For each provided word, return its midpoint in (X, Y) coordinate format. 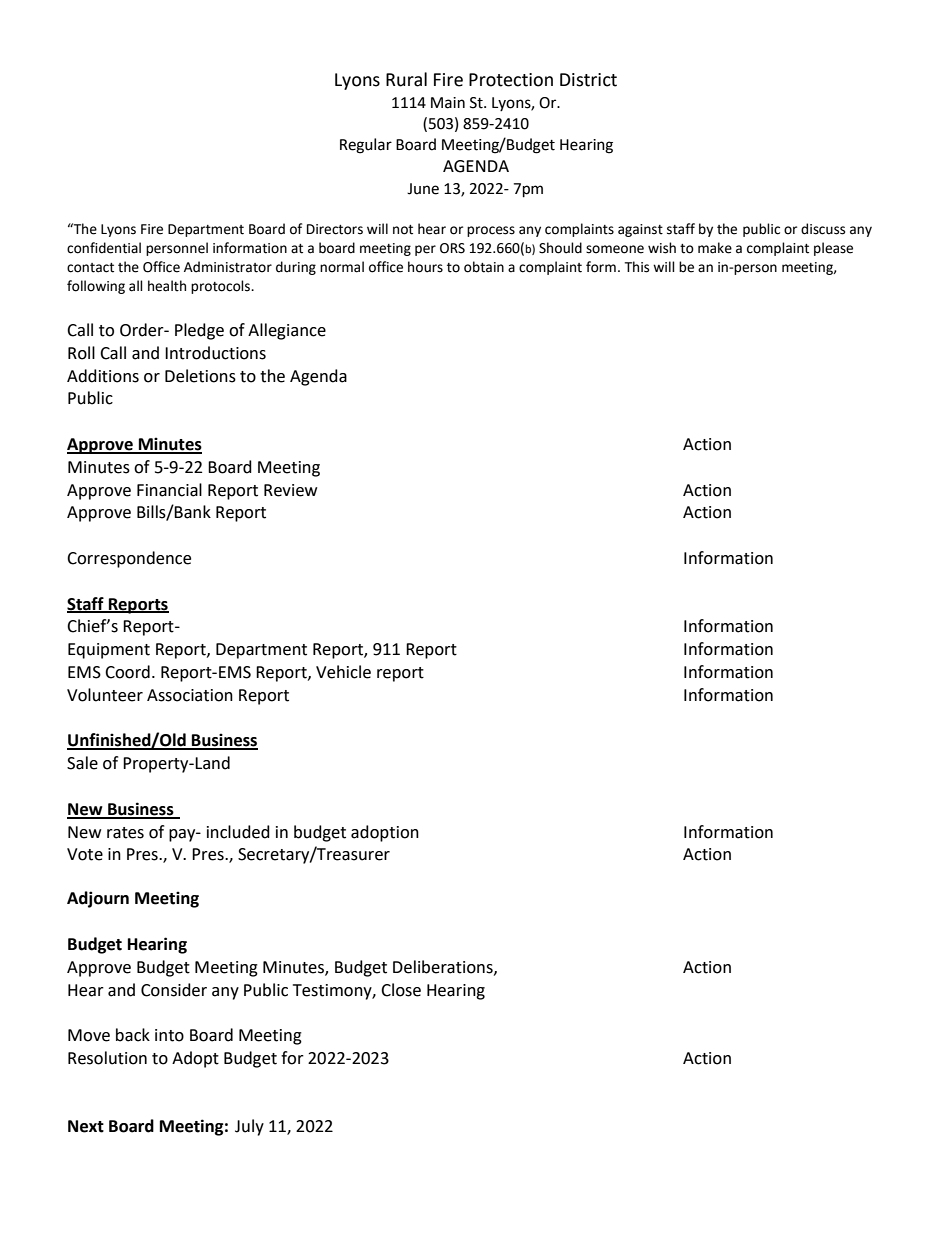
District (588, 80)
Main (448, 103)
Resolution (107, 1058)
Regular (366, 146)
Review (290, 490)
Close (401, 990)
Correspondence (129, 559)
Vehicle (343, 672)
